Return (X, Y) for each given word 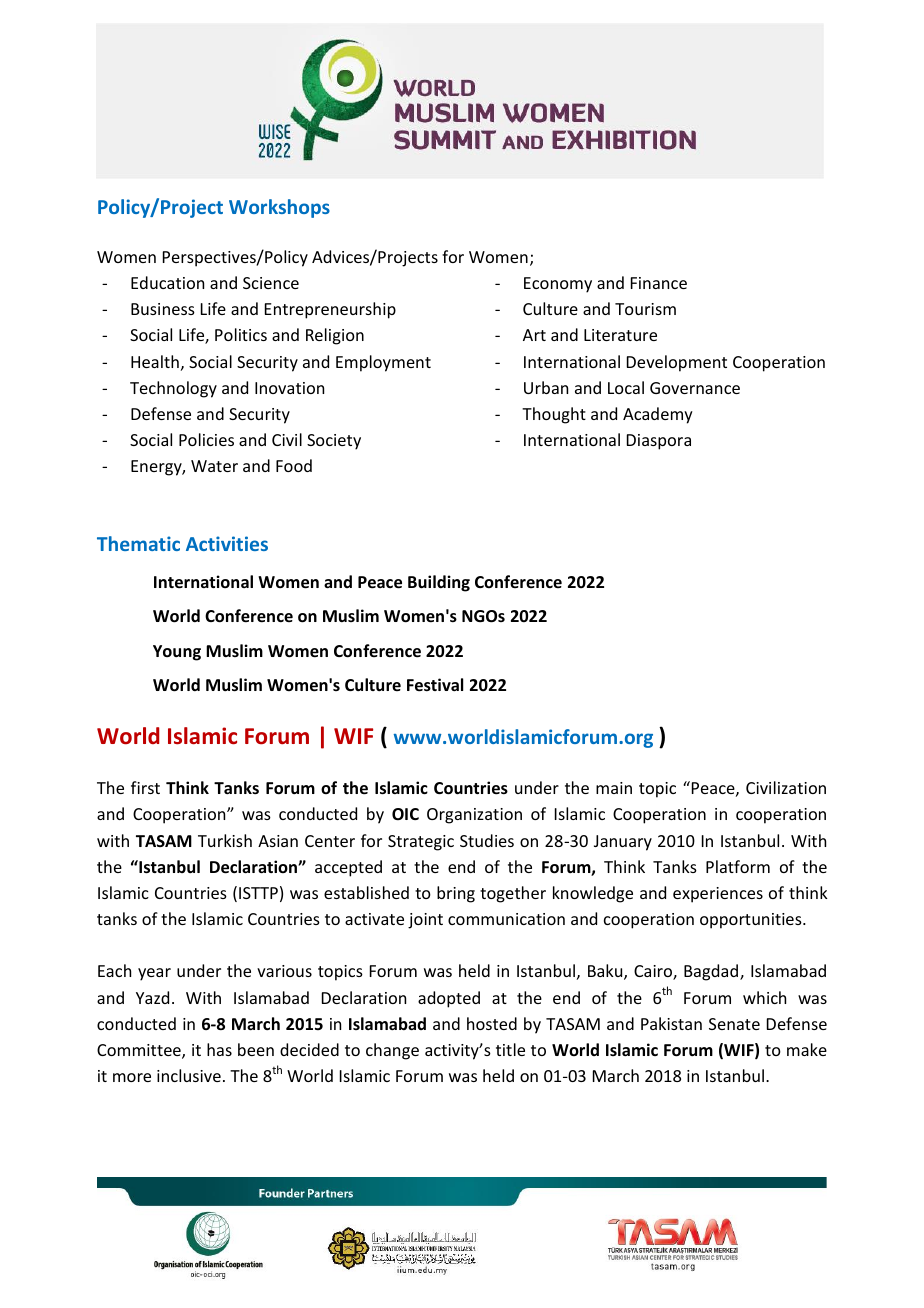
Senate (734, 1024)
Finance (659, 283)
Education (167, 282)
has (219, 1049)
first (145, 787)
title (510, 1049)
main (614, 788)
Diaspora (659, 442)
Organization (474, 816)
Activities (227, 543)
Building (439, 583)
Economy (558, 285)
